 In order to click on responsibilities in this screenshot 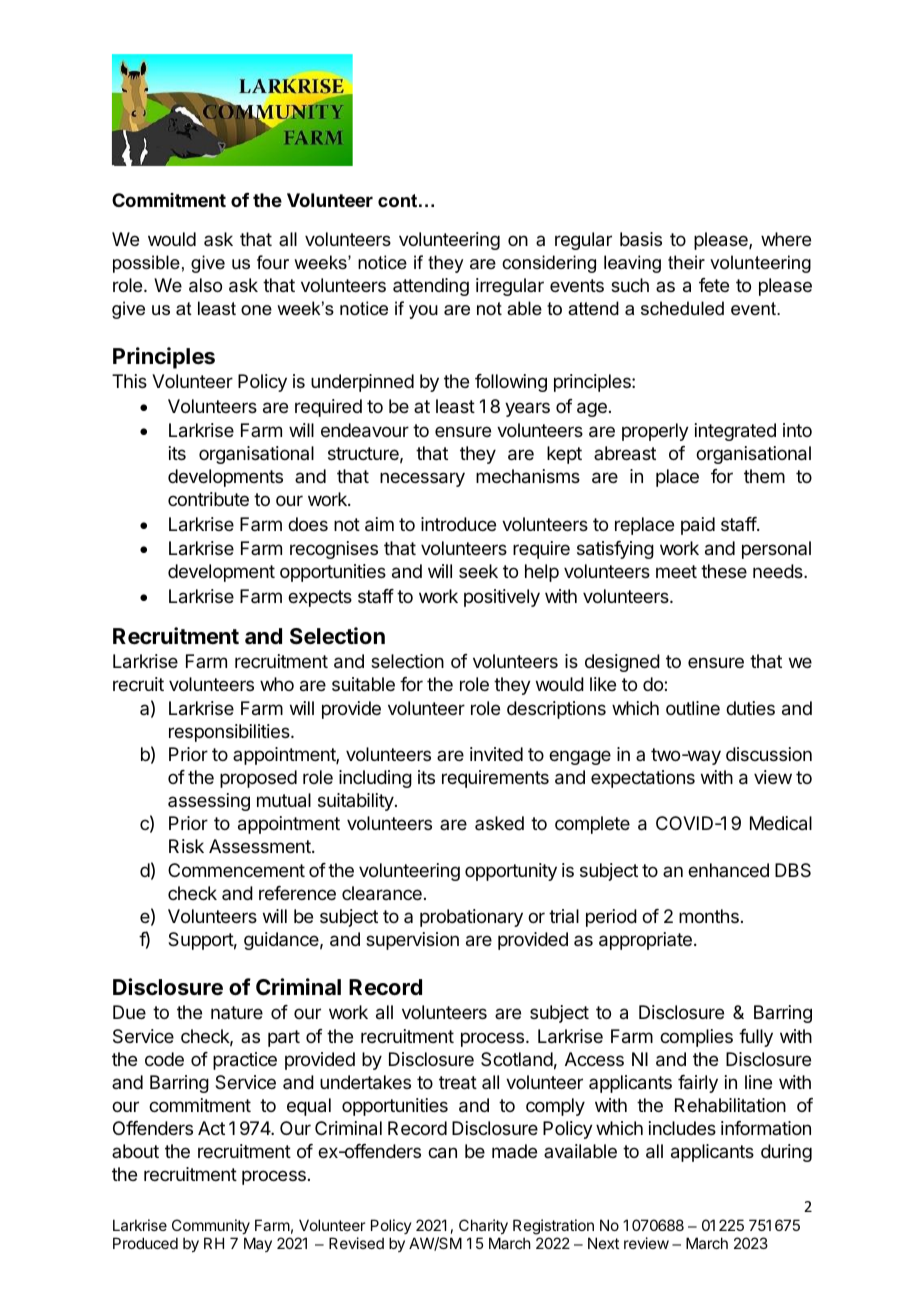, I will do `click(230, 733)`.
